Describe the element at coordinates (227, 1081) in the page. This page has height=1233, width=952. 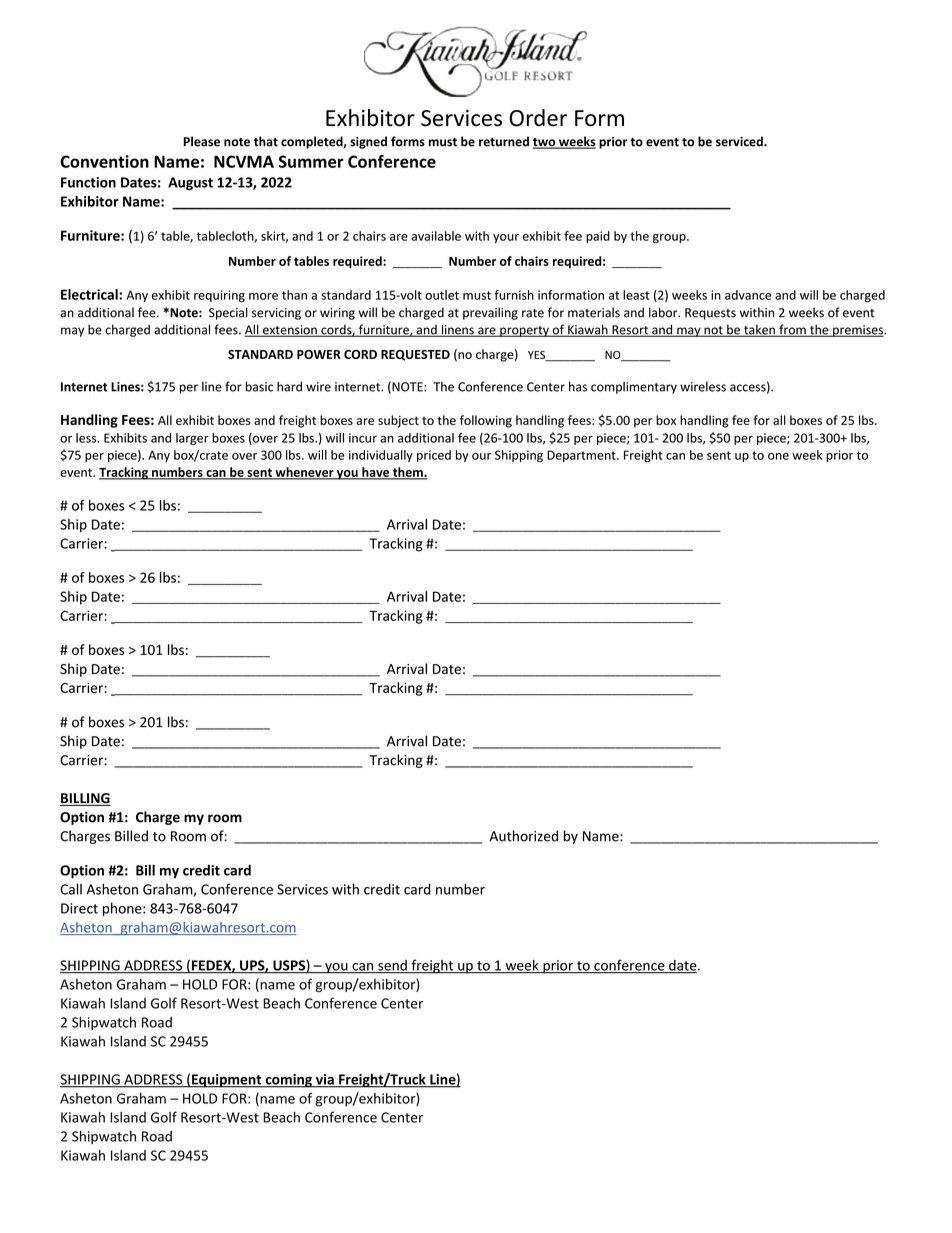
I see `Equipment` at that location.
